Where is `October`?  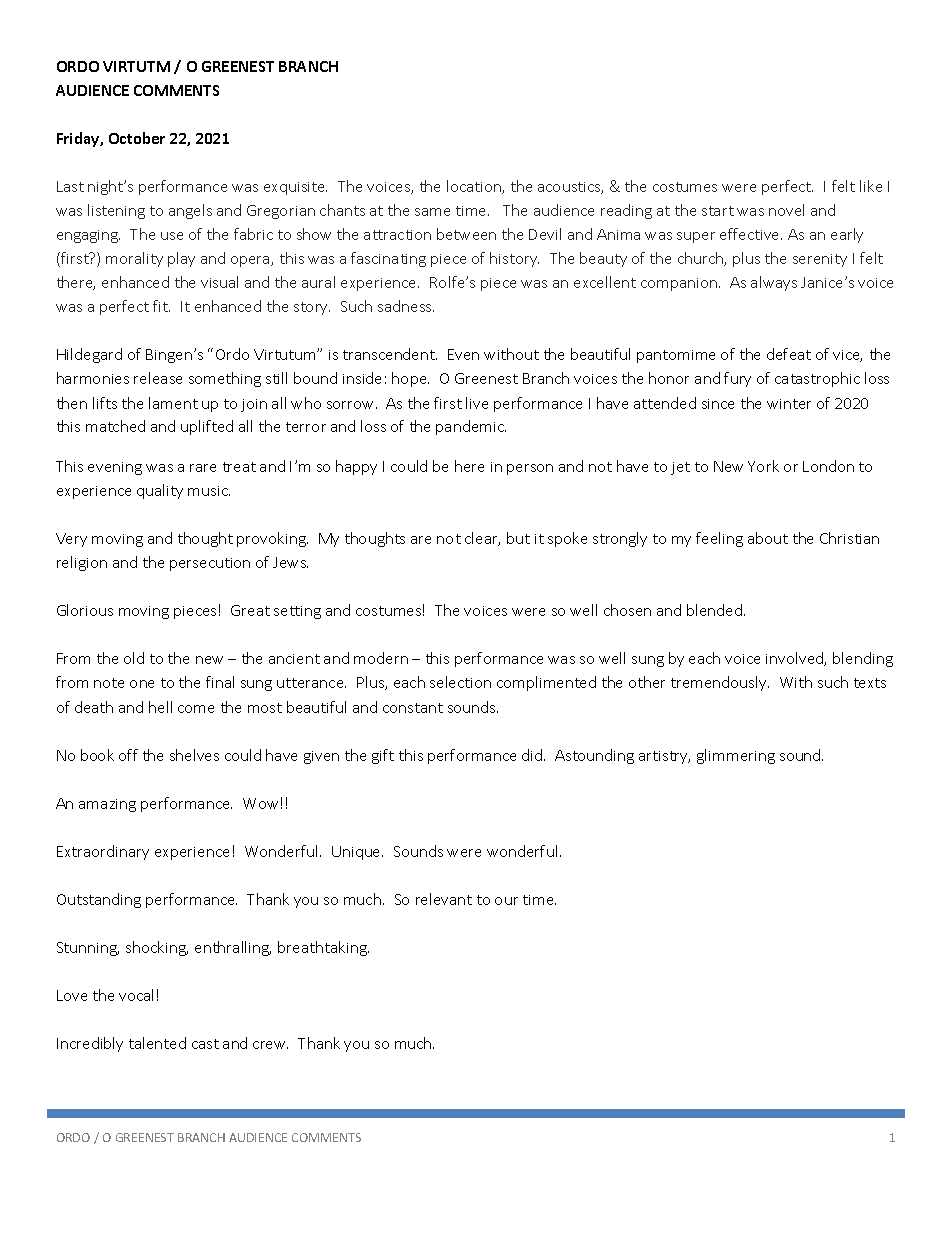
October is located at coordinates (137, 138).
